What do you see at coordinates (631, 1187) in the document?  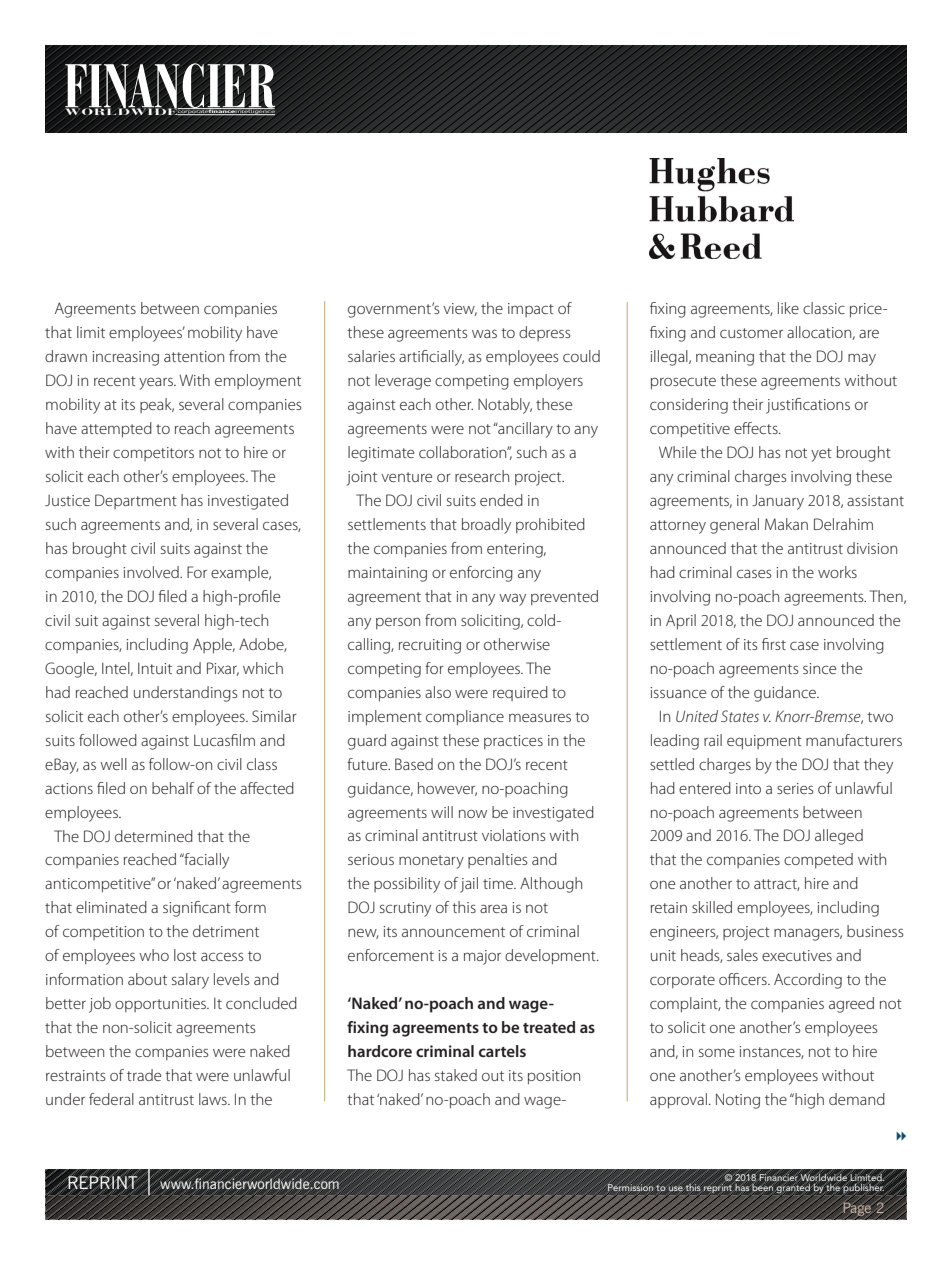 I see `Permission` at bounding box center [631, 1187].
